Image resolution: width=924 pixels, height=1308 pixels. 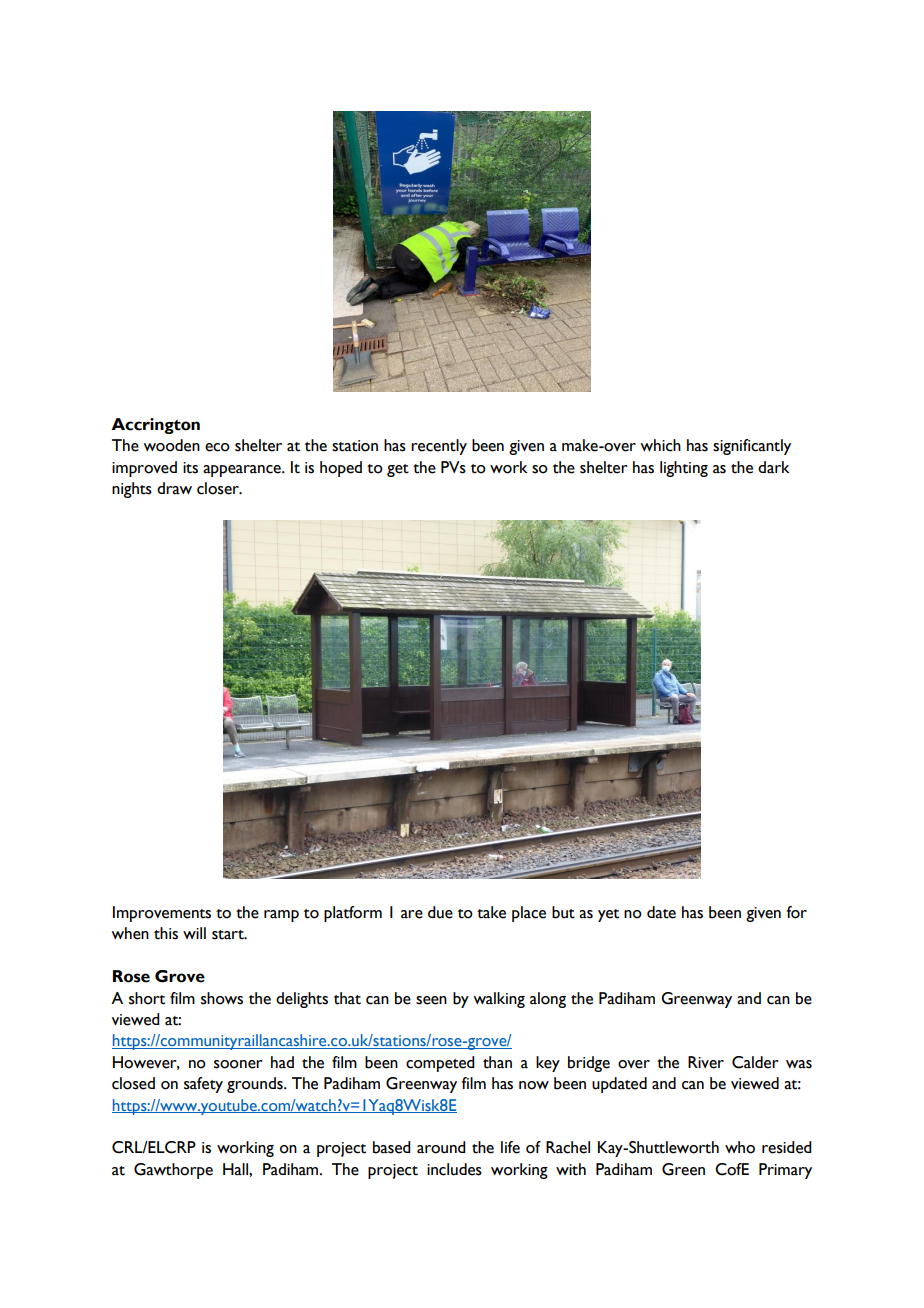 I want to click on closer, so click(x=219, y=488).
